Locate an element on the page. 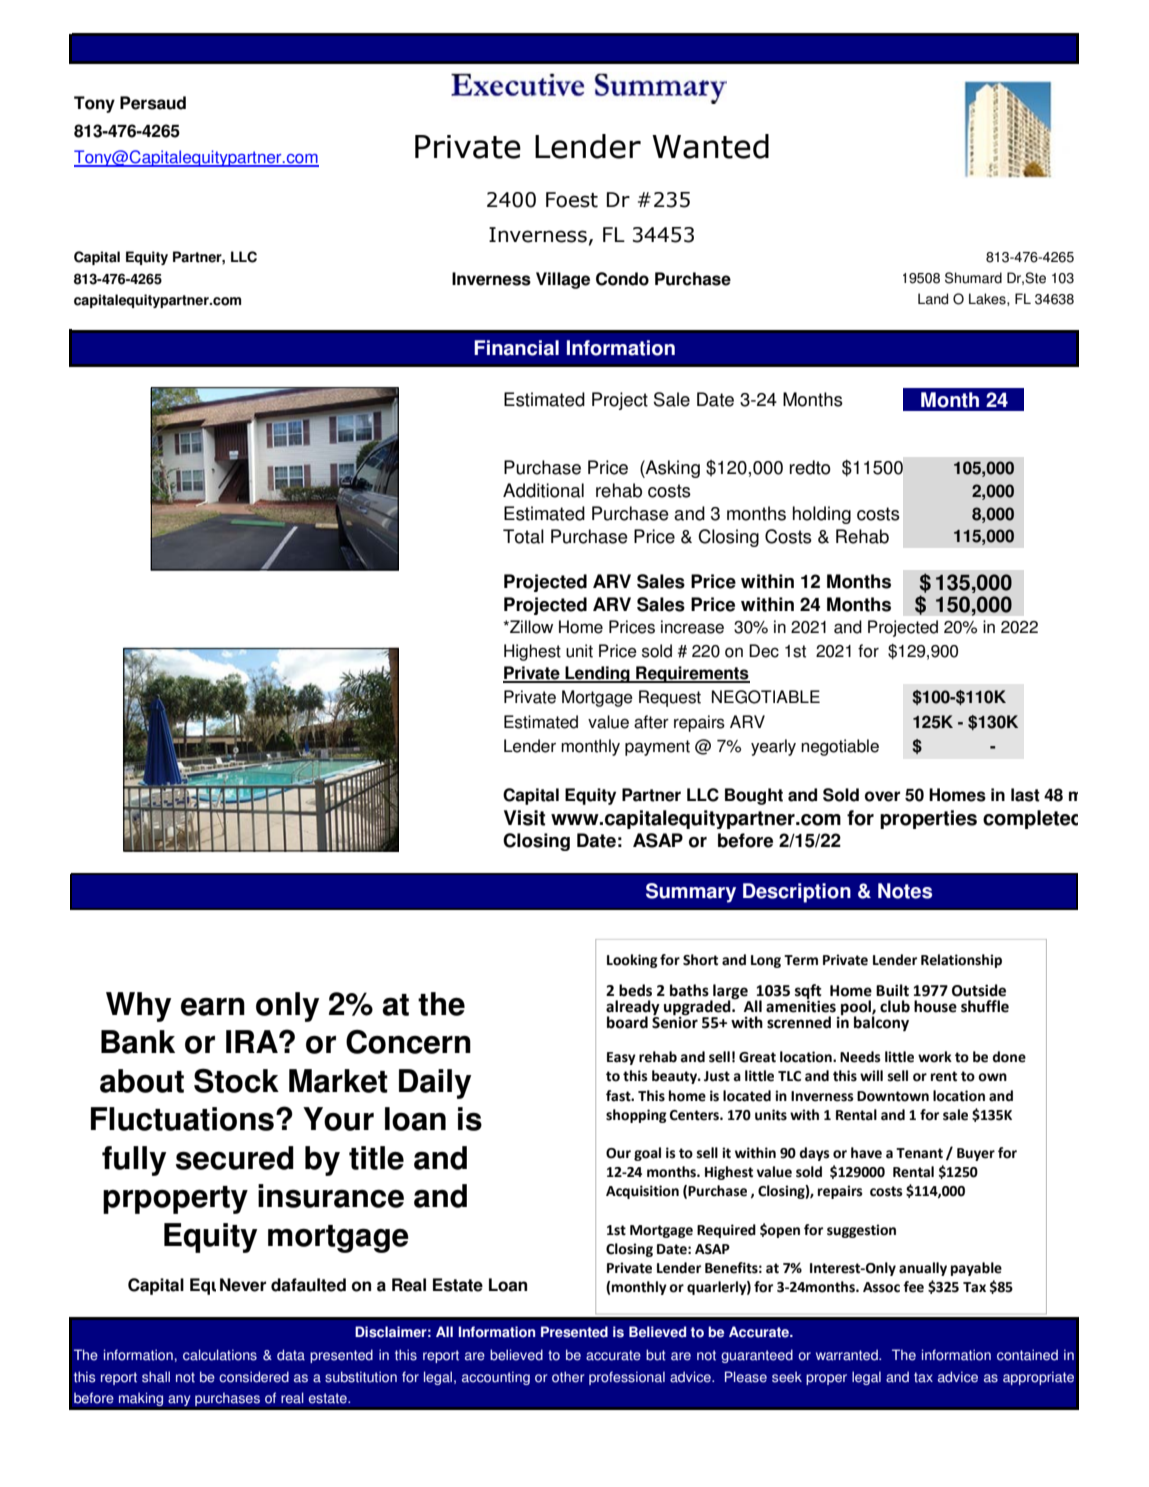  Easy is located at coordinates (621, 1058).
